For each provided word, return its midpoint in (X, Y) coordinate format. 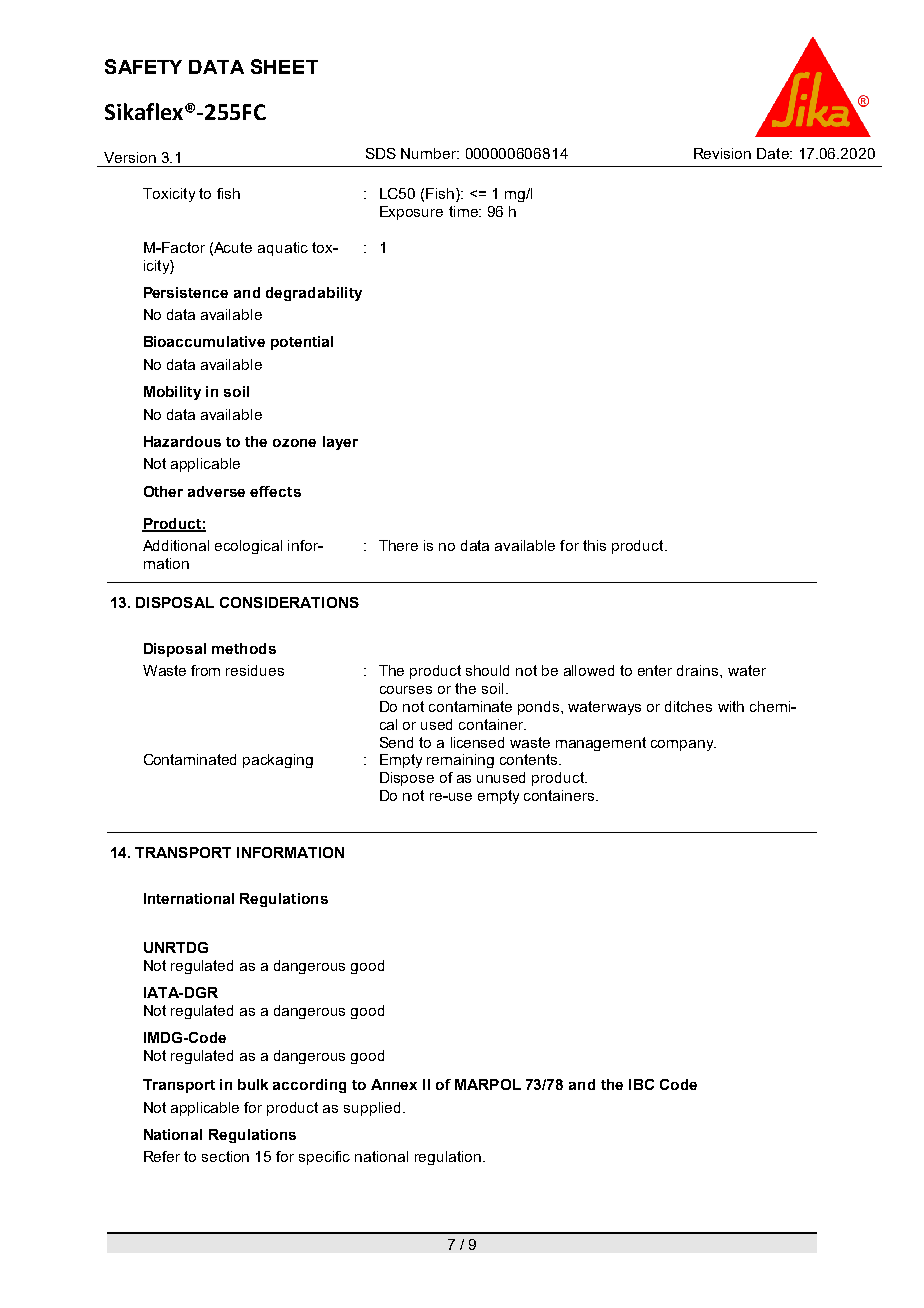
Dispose (407, 779)
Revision (722, 153)
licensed (477, 742)
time (464, 211)
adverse (216, 491)
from (205, 670)
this (594, 545)
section (225, 1156)
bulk (253, 1084)
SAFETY (143, 66)
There (398, 545)
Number (430, 153)
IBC (641, 1084)
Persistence (186, 292)
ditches (688, 706)
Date (774, 153)
